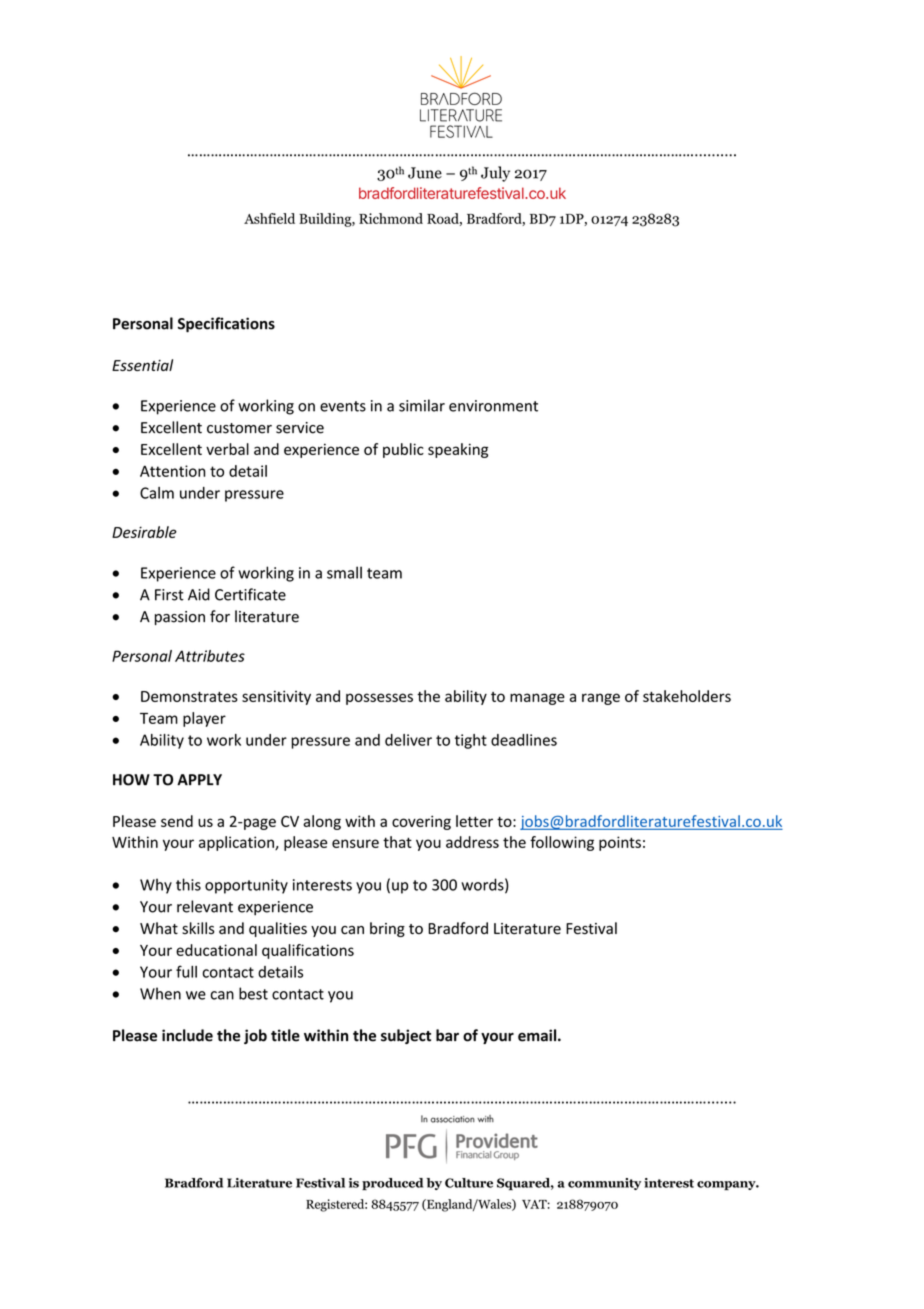 The height and width of the screenshot is (1309, 924). What do you see at coordinates (157, 493) in the screenshot?
I see `Calm` at bounding box center [157, 493].
